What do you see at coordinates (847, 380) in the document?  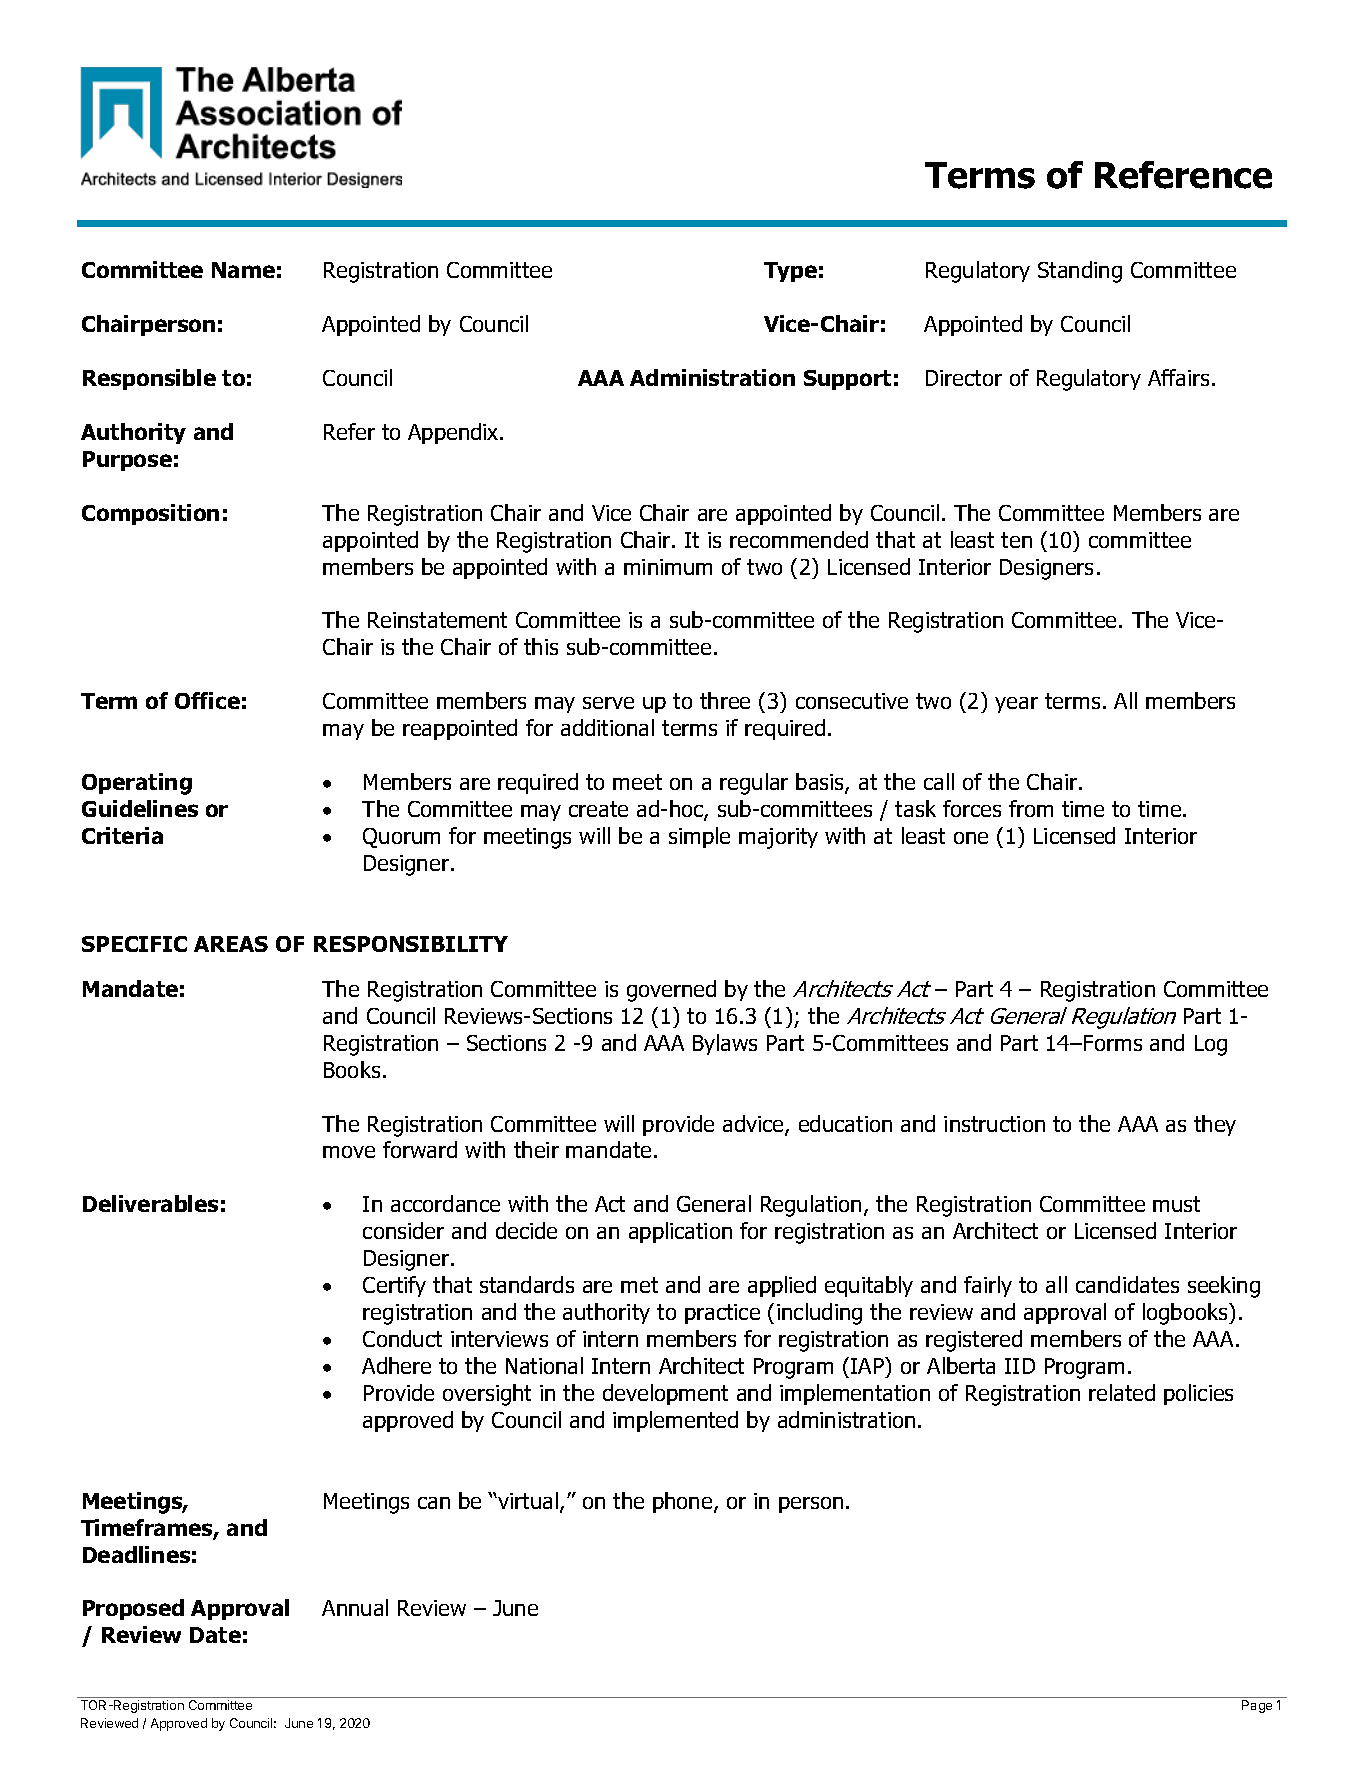 I see `Support` at bounding box center [847, 380].
